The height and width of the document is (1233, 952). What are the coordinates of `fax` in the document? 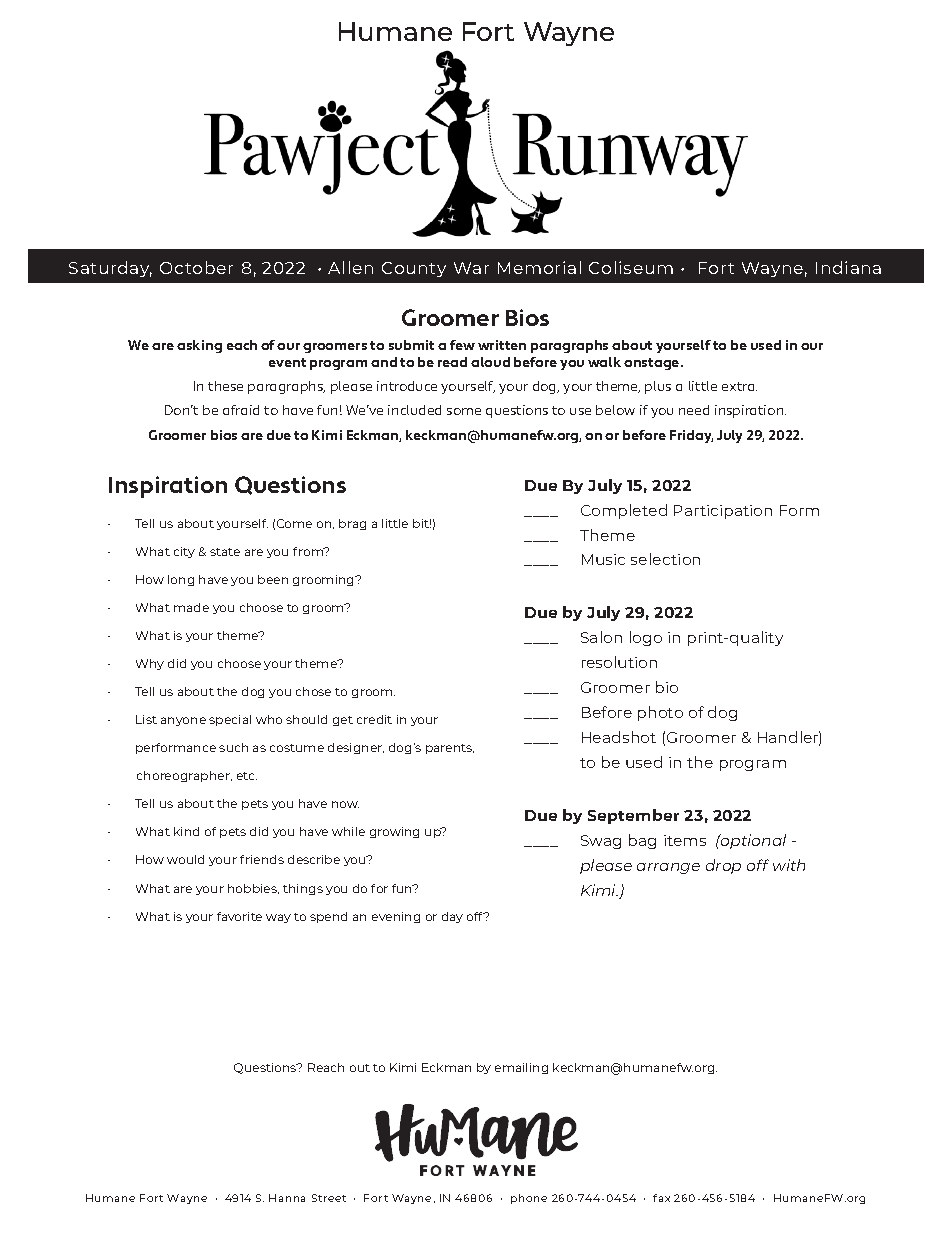 It's located at (661, 1198).
